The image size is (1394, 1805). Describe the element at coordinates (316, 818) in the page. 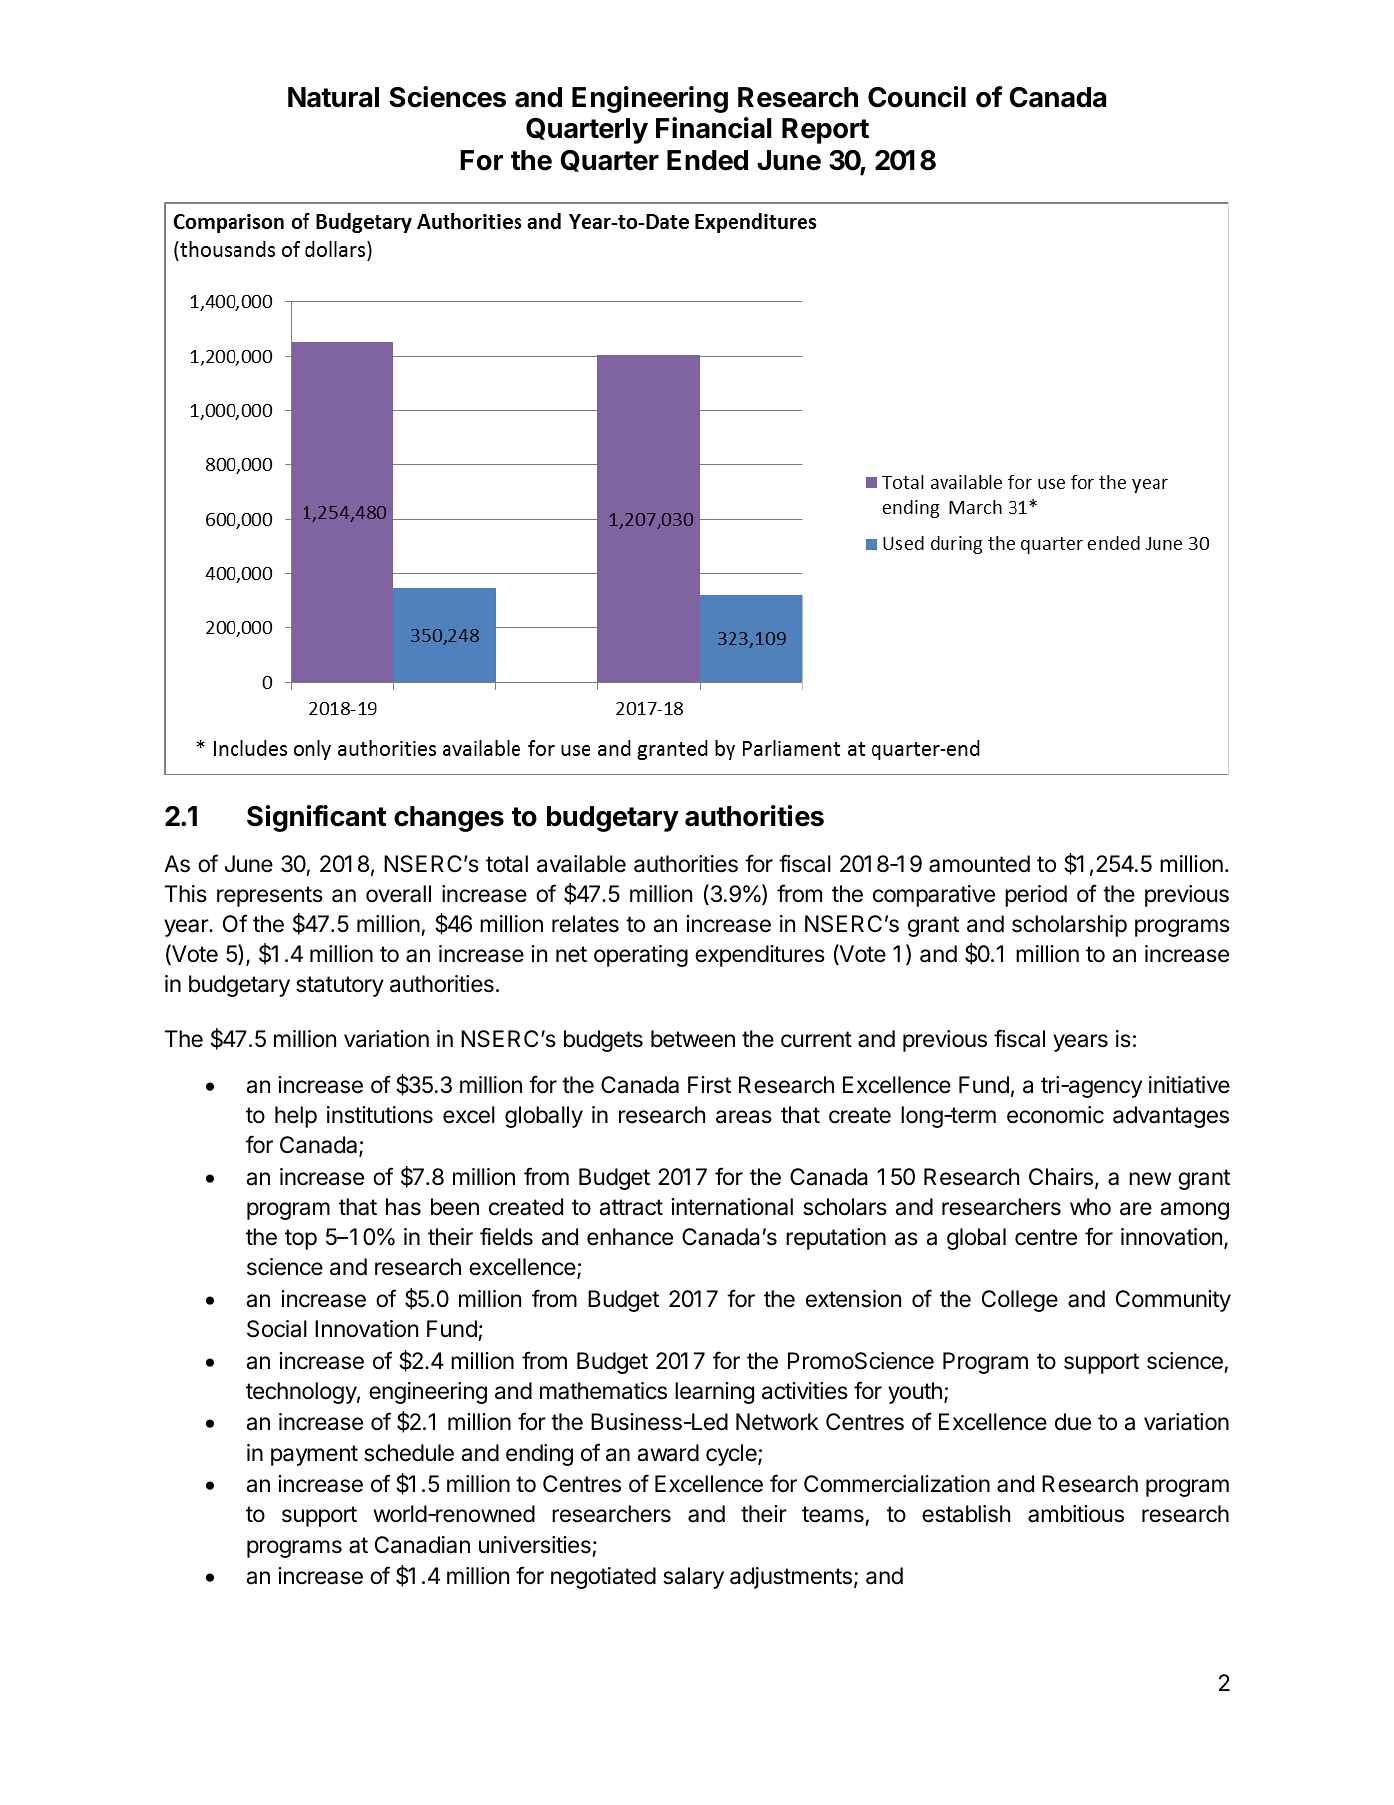

I see `Significant` at that location.
